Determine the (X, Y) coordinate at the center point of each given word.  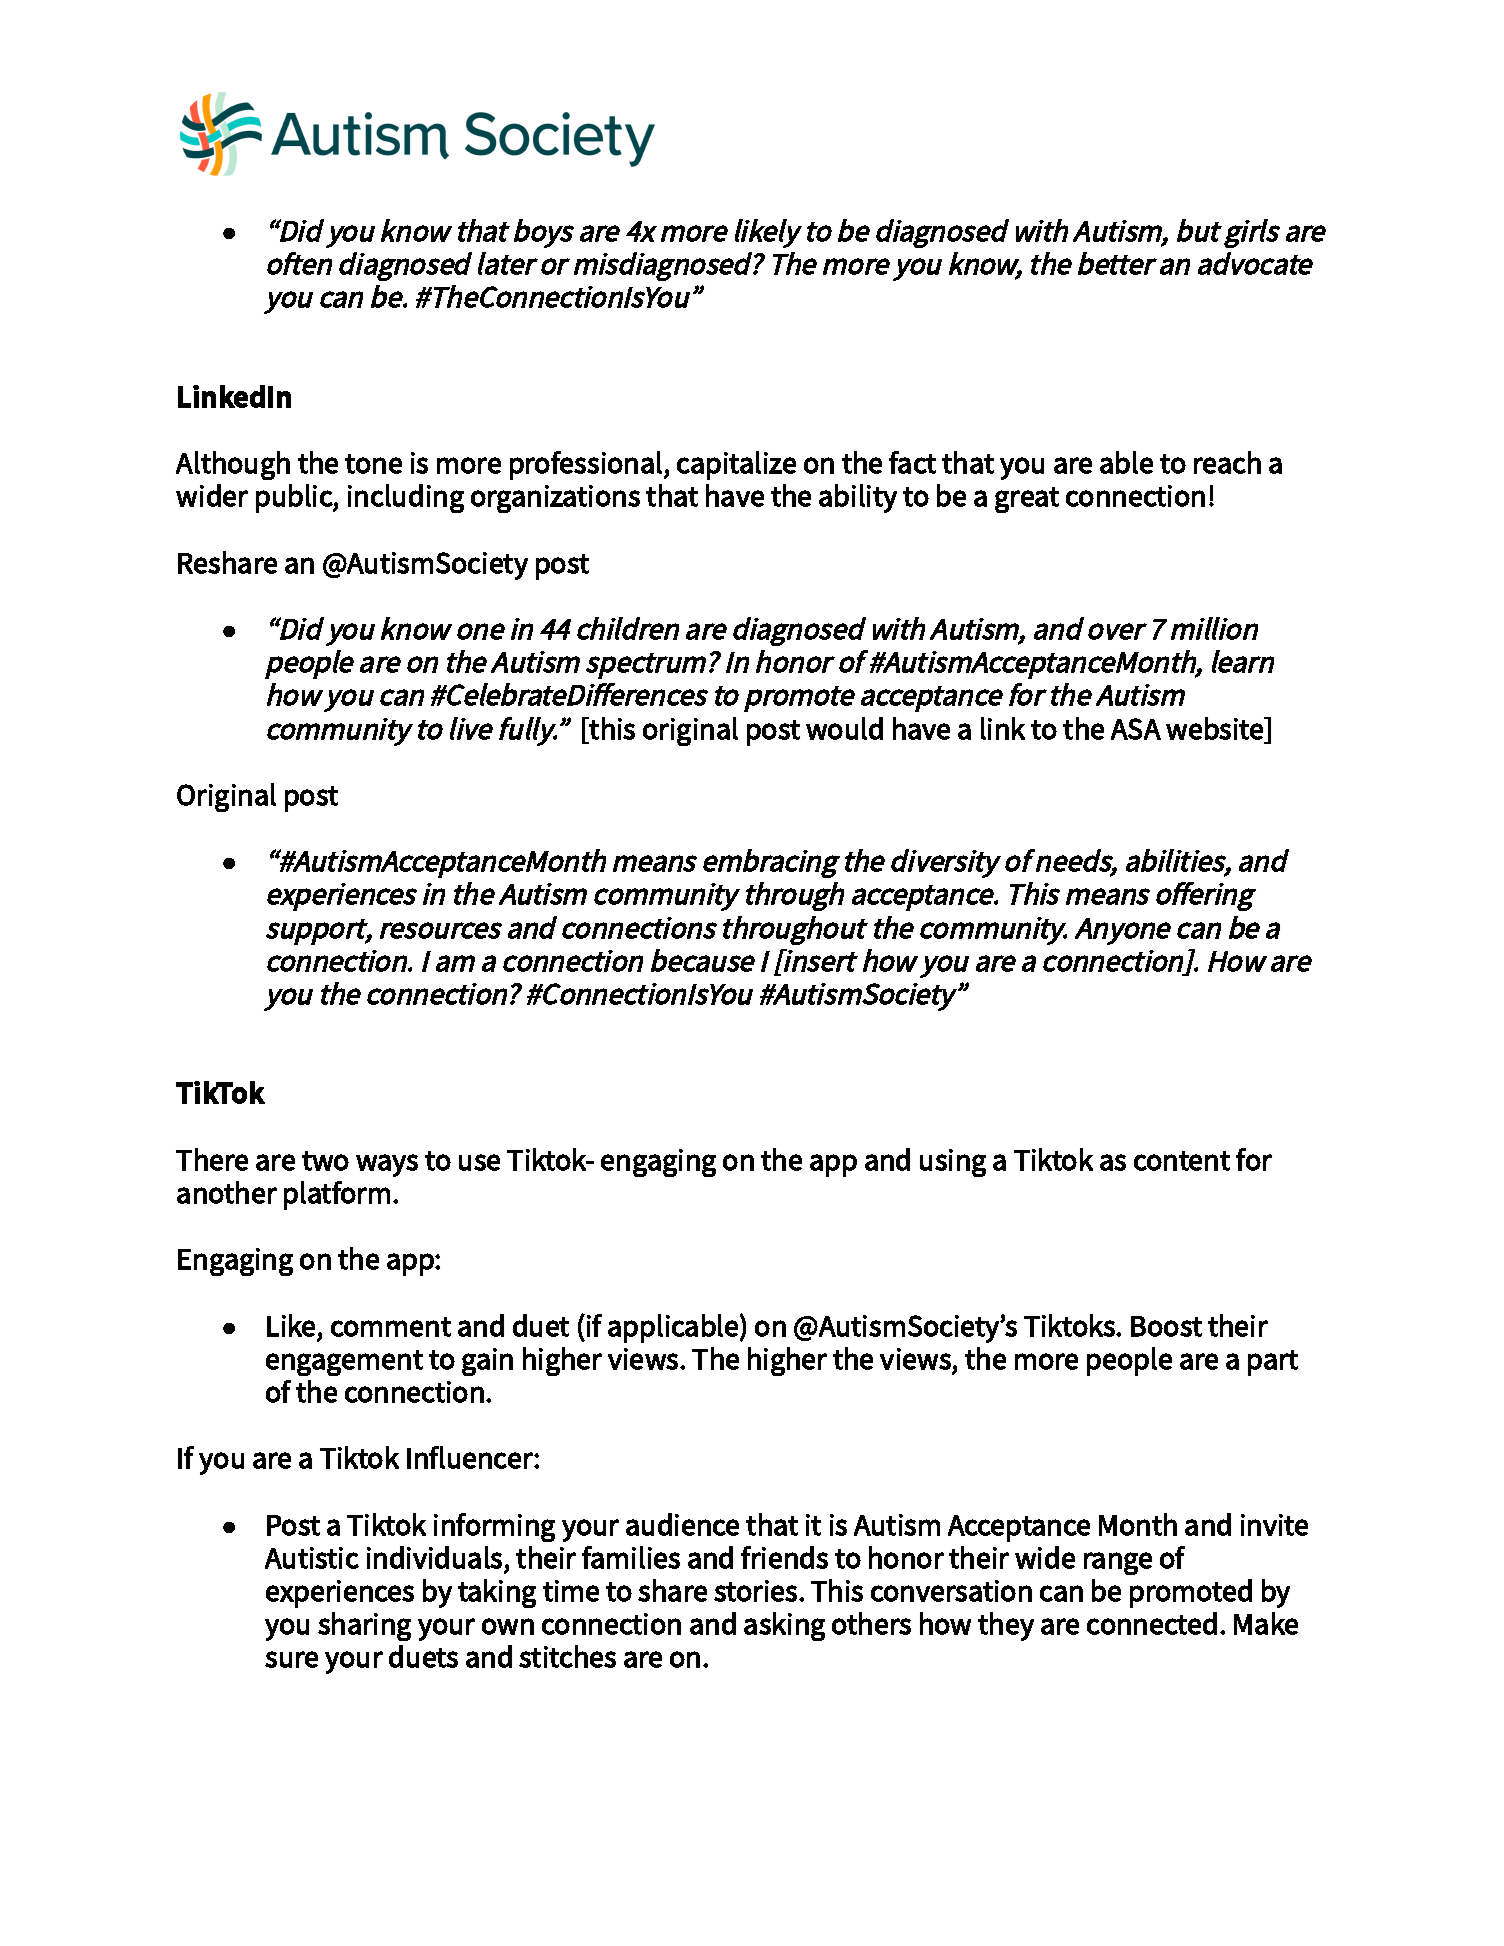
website (1216, 728)
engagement (344, 1363)
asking (784, 1626)
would (844, 728)
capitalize (736, 465)
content (1182, 1161)
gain (487, 1362)
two (325, 1161)
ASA (1136, 729)
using (953, 1163)
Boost (1166, 1326)
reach (1227, 462)
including (406, 498)
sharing (364, 1626)
